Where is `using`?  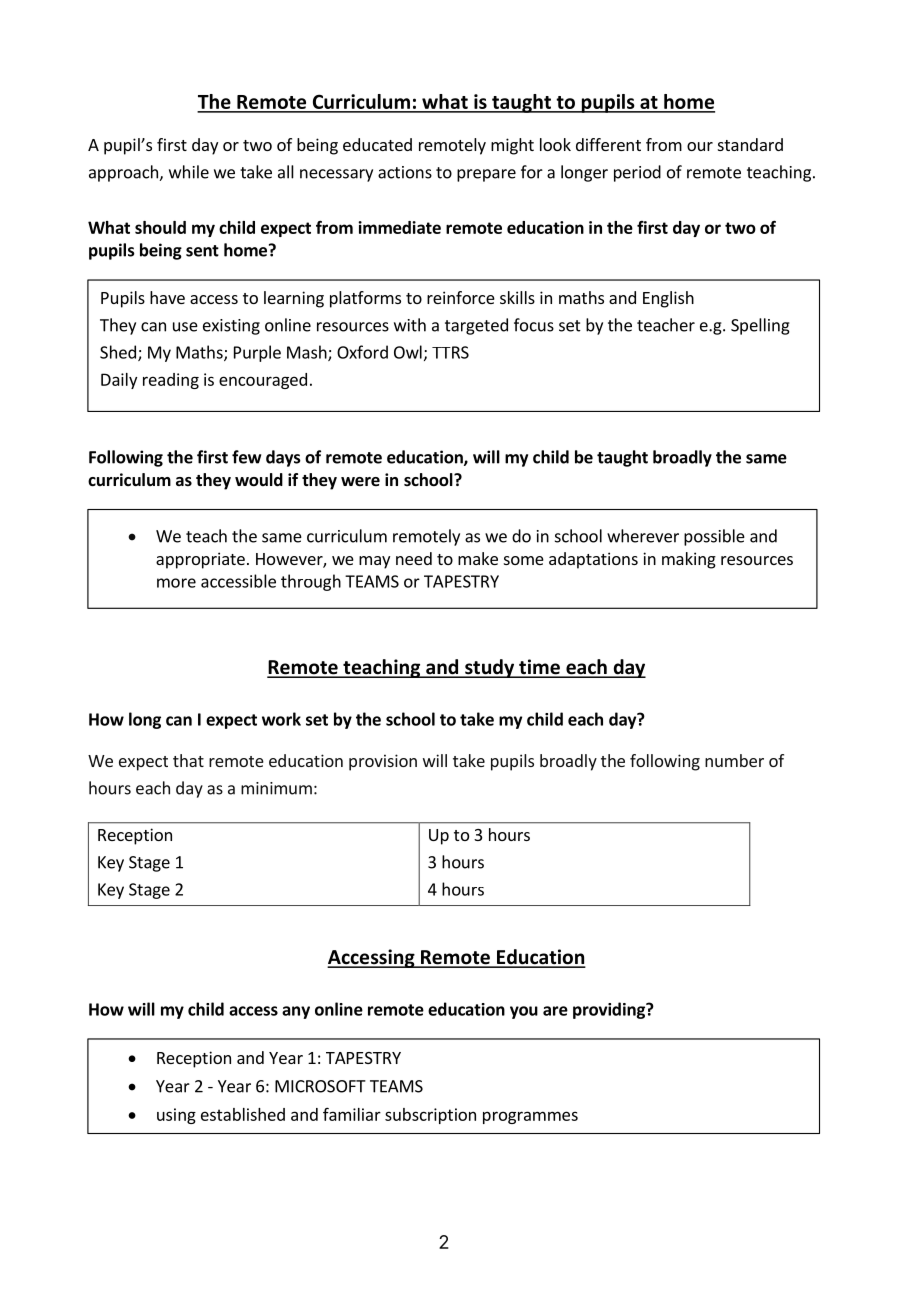
using is located at coordinates (176, 1116).
